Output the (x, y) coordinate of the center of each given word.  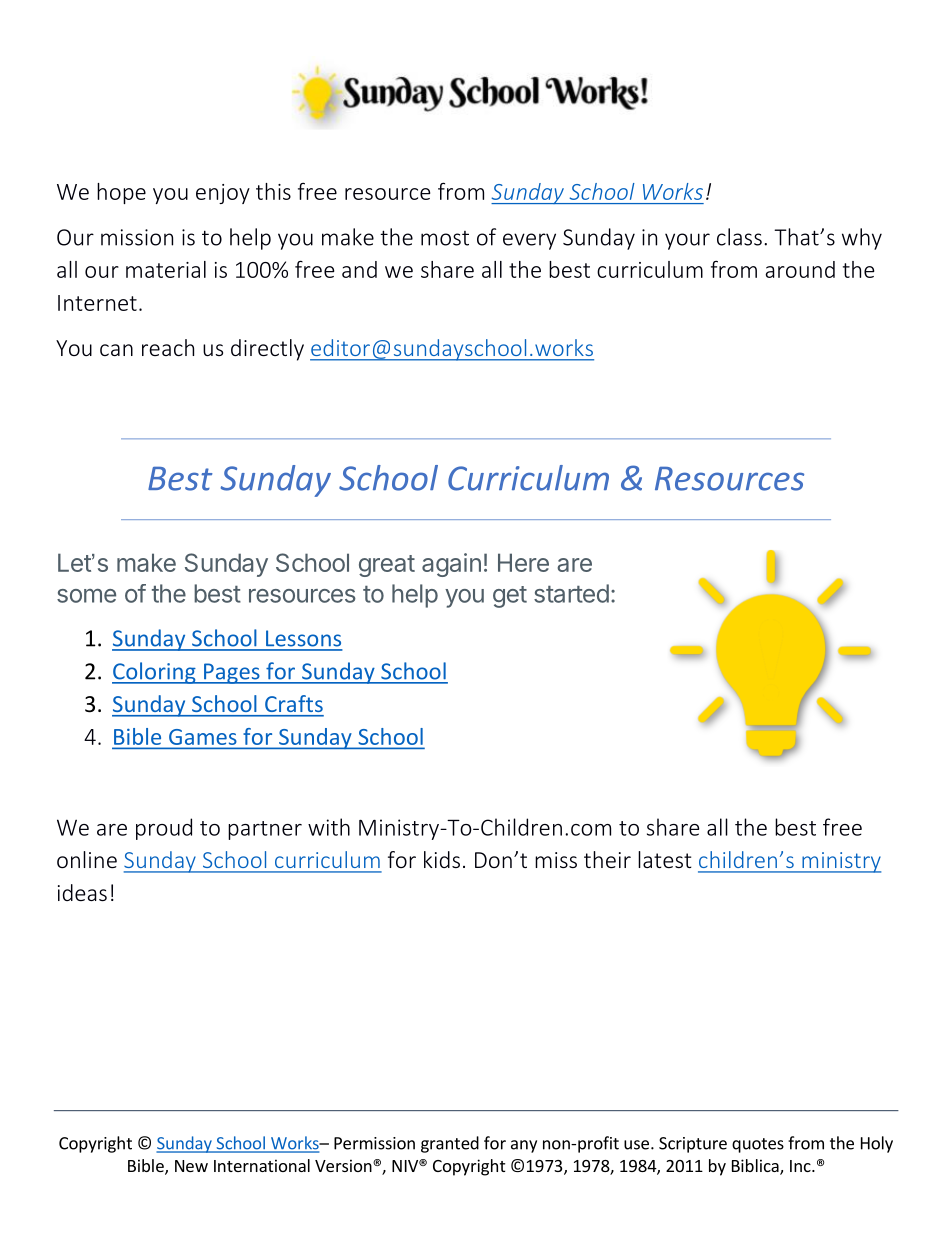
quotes (758, 1145)
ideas (82, 892)
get (510, 597)
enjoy (223, 194)
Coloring (155, 673)
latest (665, 859)
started (571, 593)
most (445, 238)
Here (523, 562)
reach (168, 347)
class (739, 237)
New (191, 1166)
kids (442, 859)
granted (450, 1144)
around (800, 269)
